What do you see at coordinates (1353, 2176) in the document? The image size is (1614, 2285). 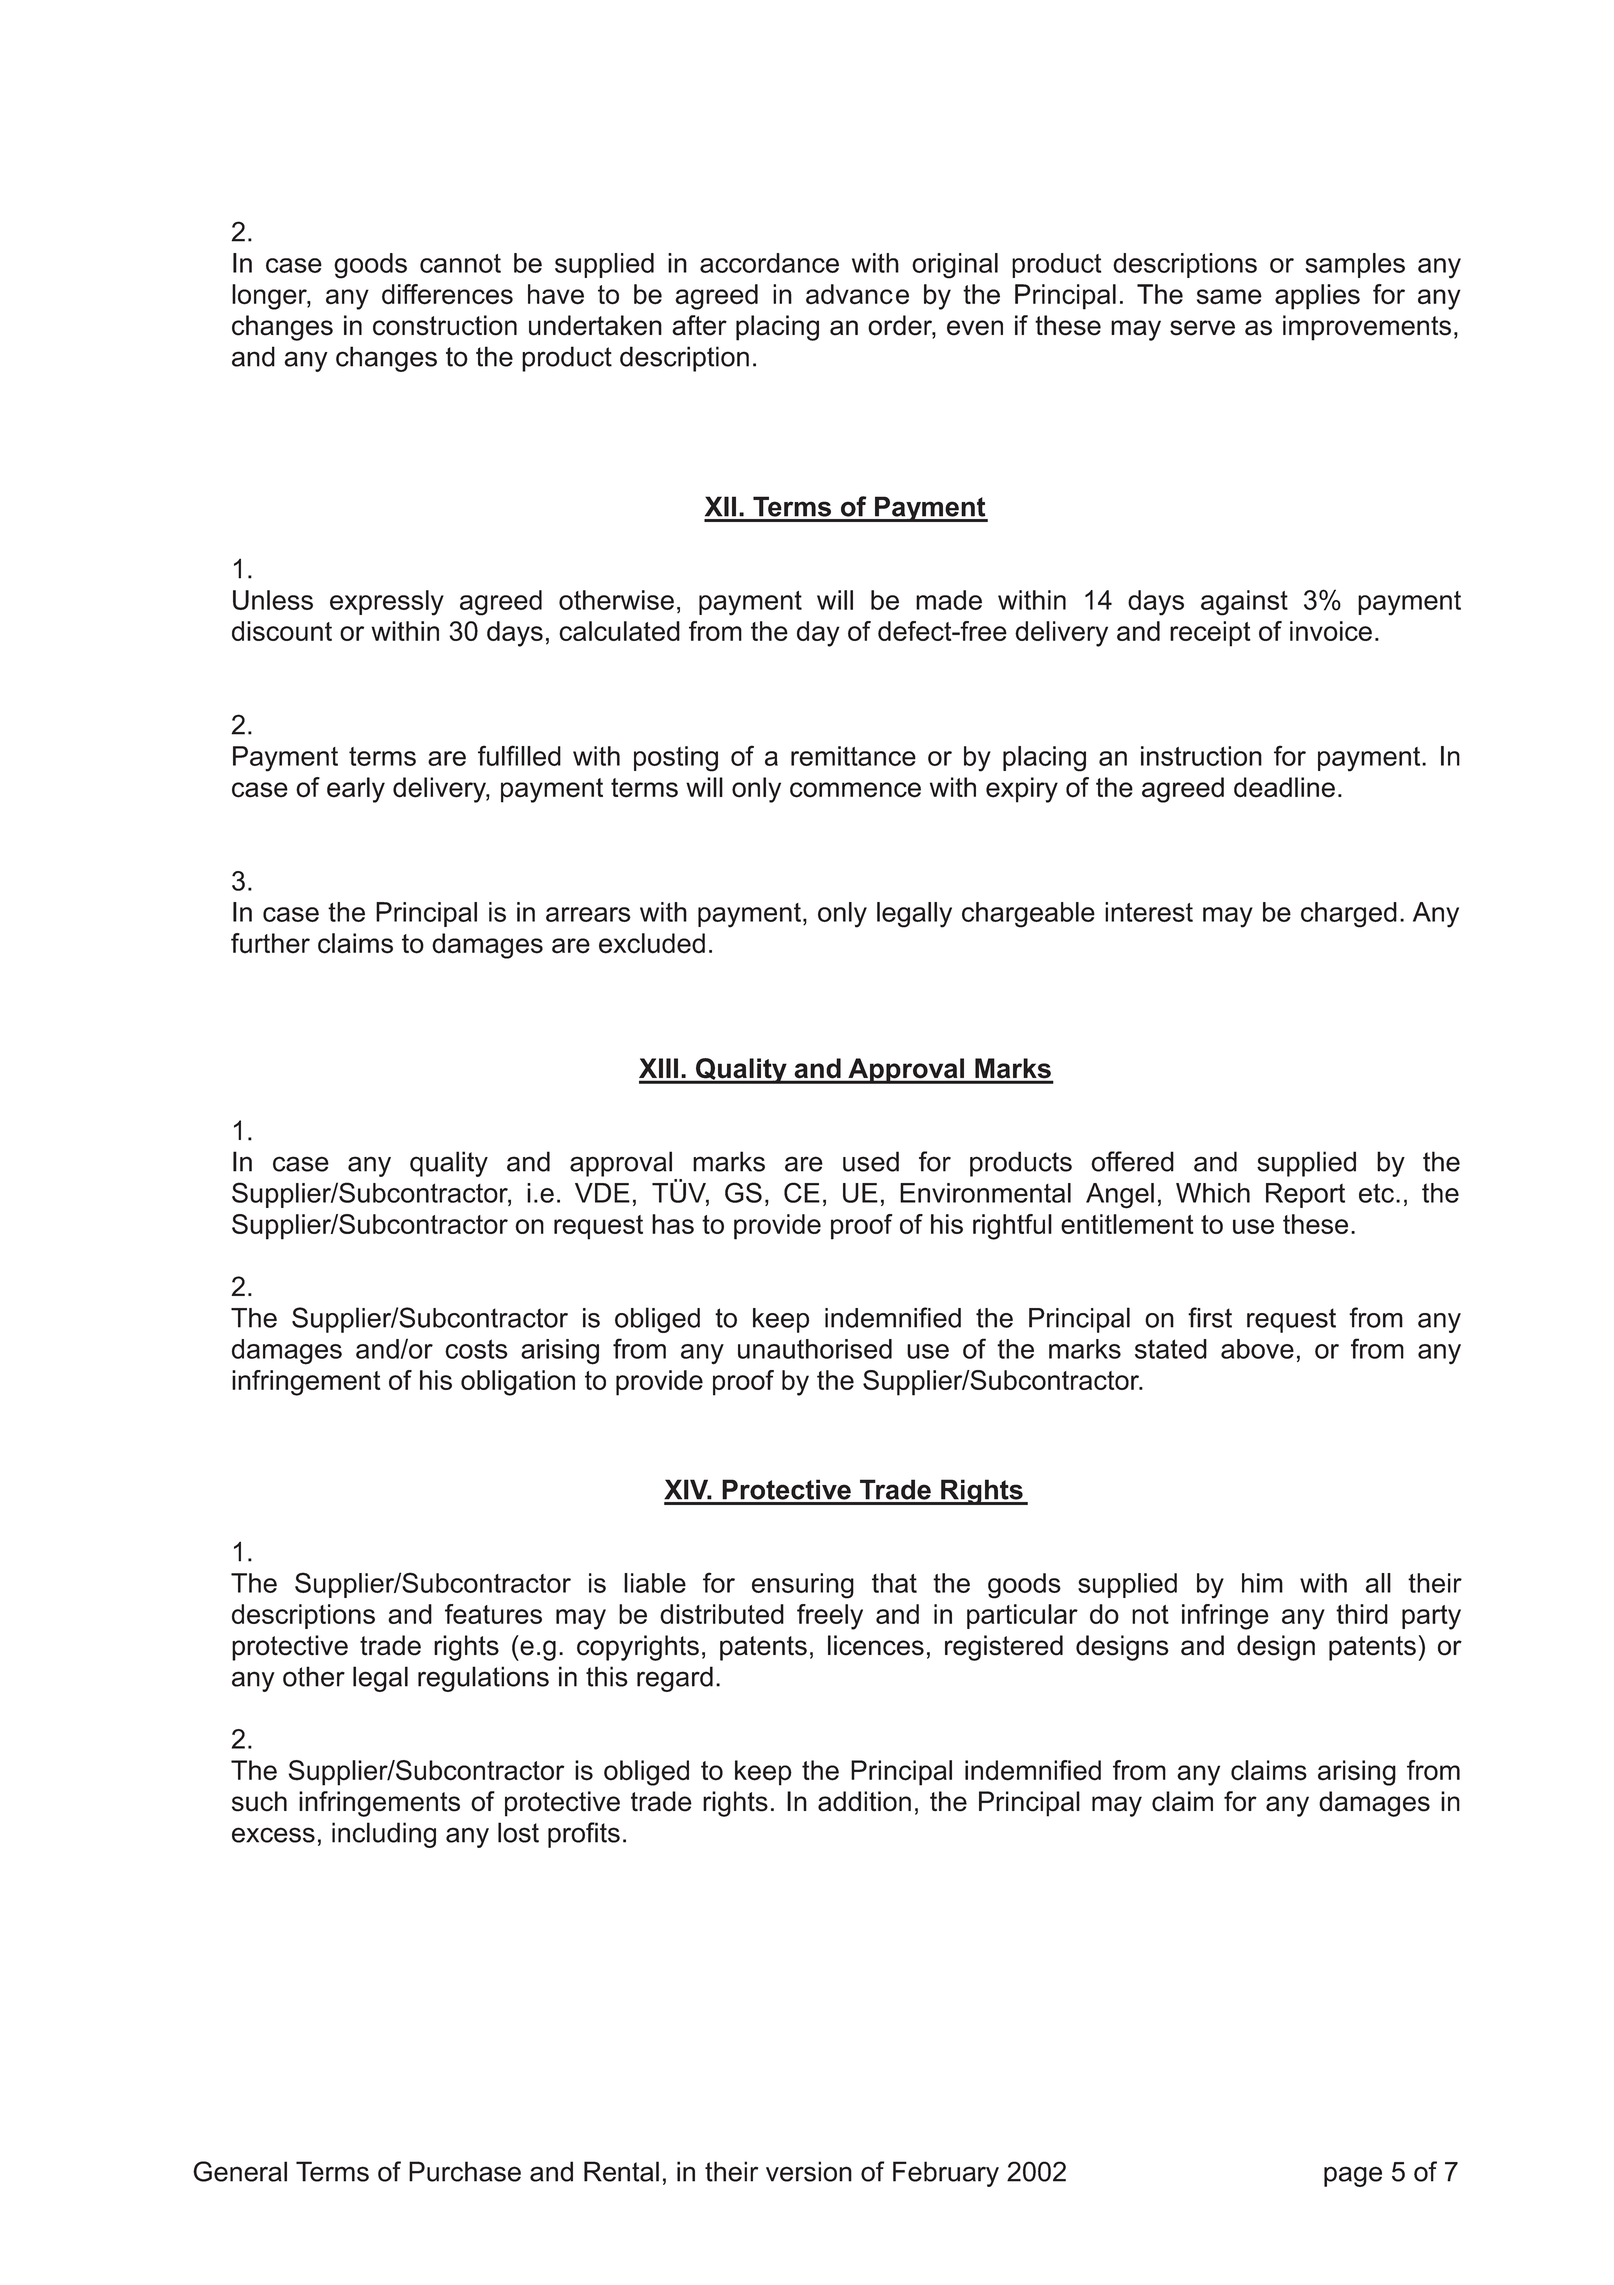 I see `page` at bounding box center [1353, 2176].
